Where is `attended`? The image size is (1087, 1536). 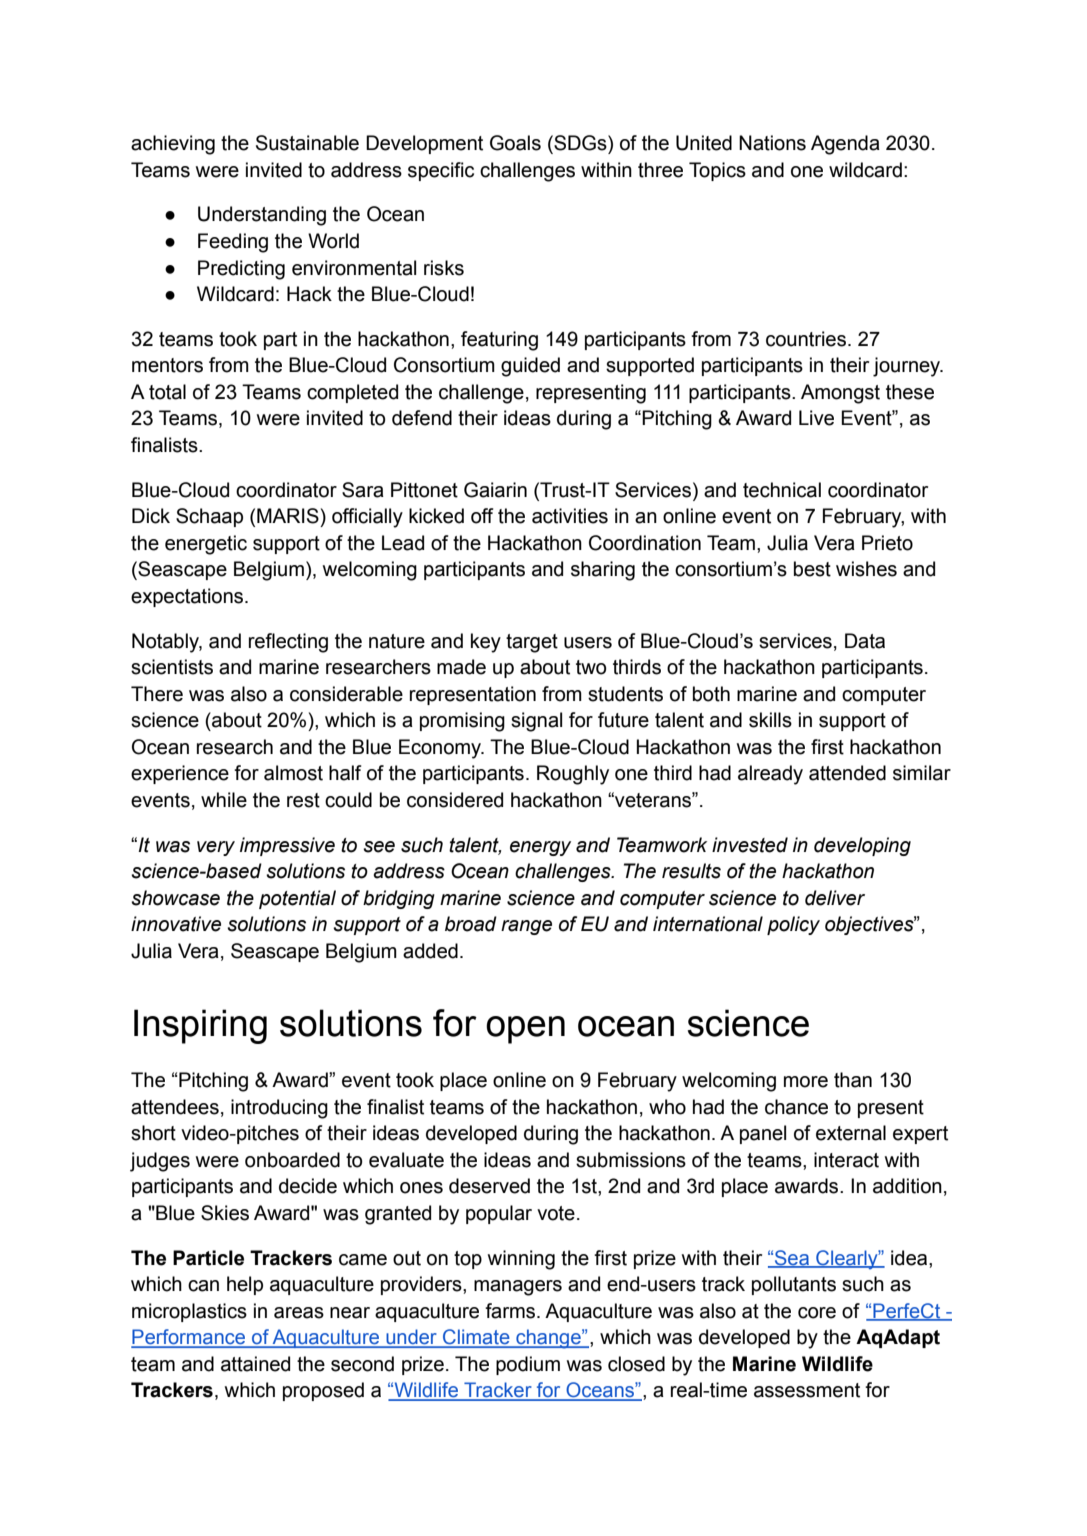 attended is located at coordinates (847, 773).
